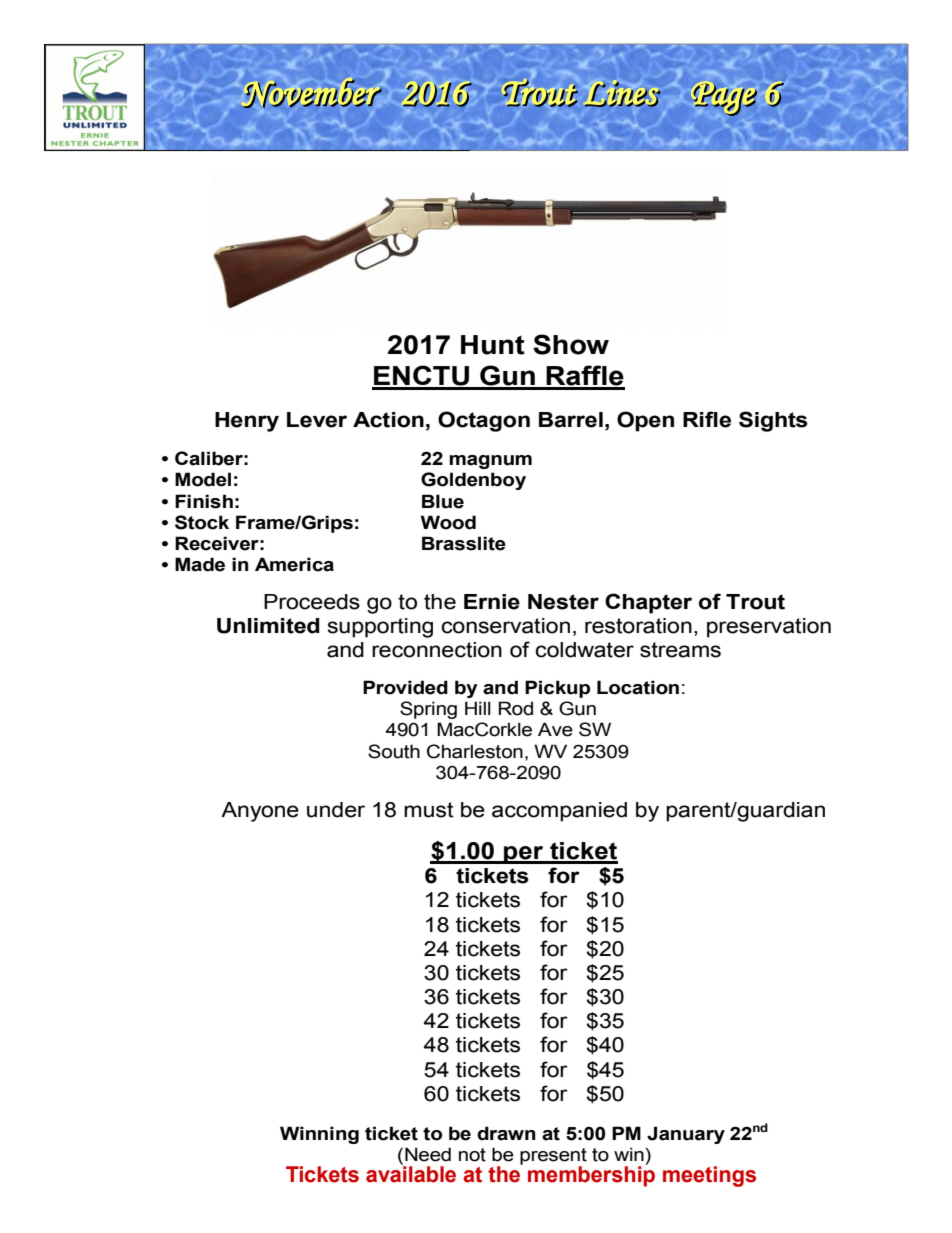 This screenshot has width=952, height=1233. What do you see at coordinates (686, 1135) in the screenshot?
I see `January` at bounding box center [686, 1135].
